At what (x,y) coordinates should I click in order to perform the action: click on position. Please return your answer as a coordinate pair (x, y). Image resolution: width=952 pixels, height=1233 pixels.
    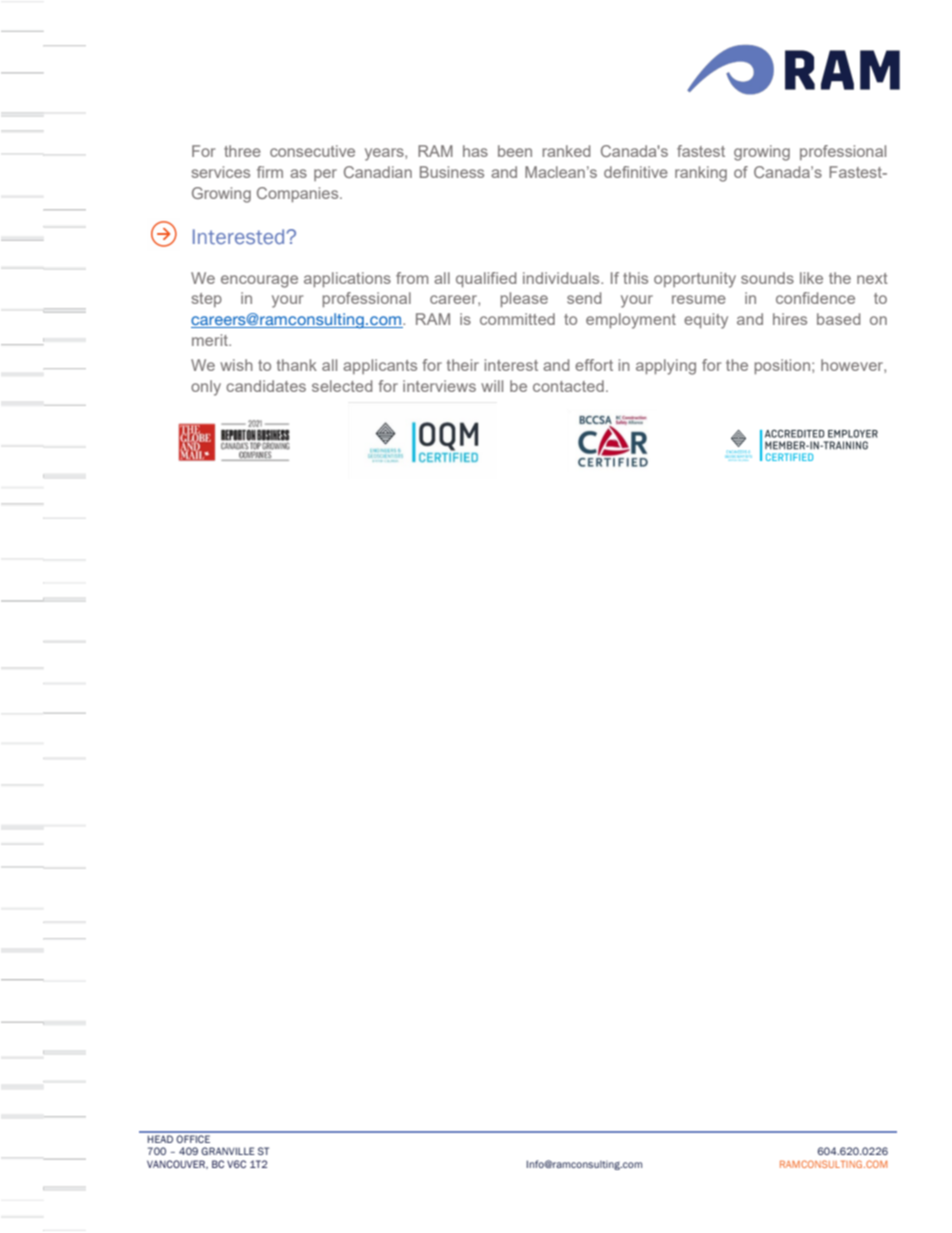
    Looking at the image, I should click on (782, 366).
